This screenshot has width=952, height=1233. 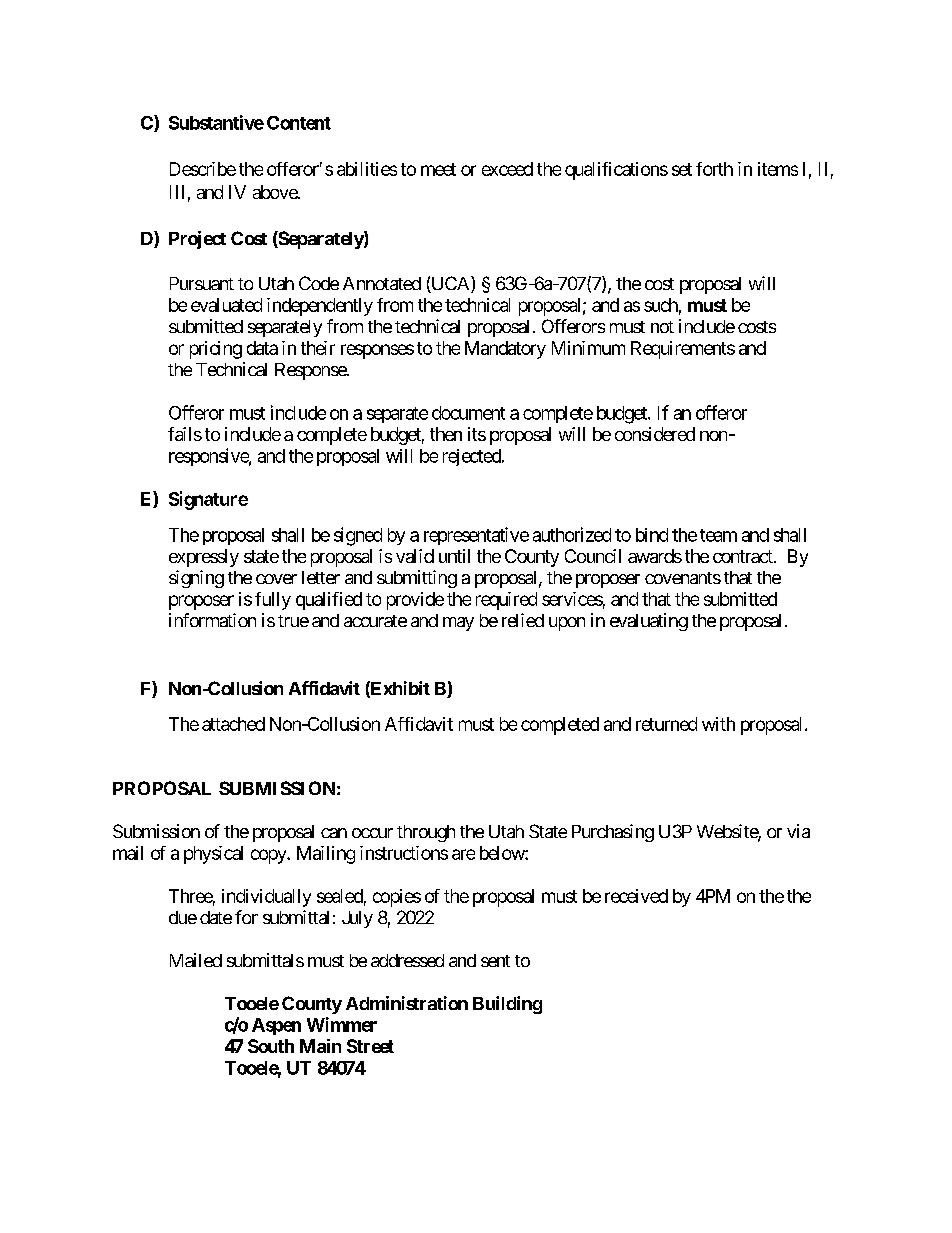 I want to click on may, so click(x=458, y=624).
